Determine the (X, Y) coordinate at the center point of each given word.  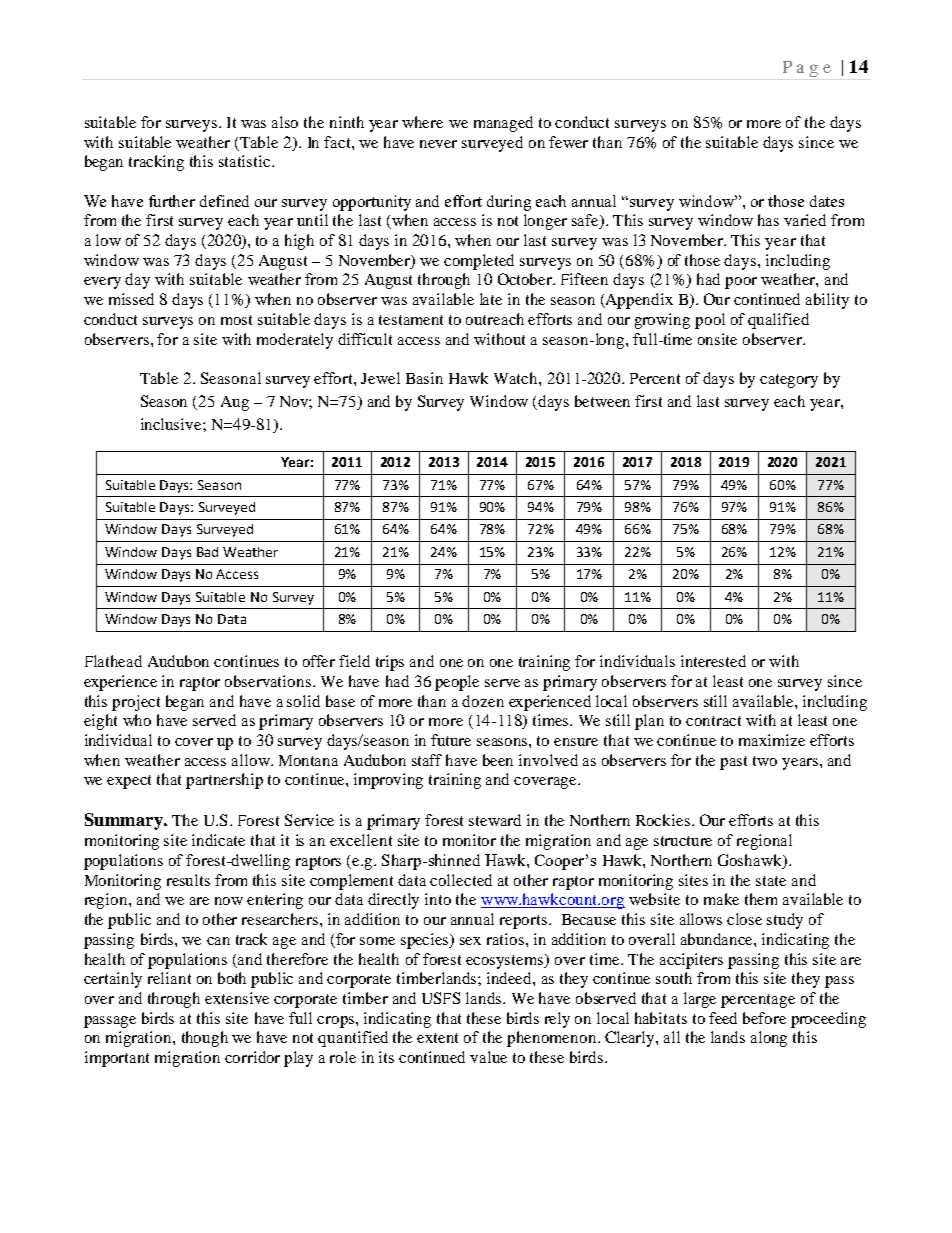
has (768, 220)
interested (713, 661)
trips (390, 663)
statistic (246, 161)
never (438, 144)
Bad (207, 552)
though (205, 1039)
